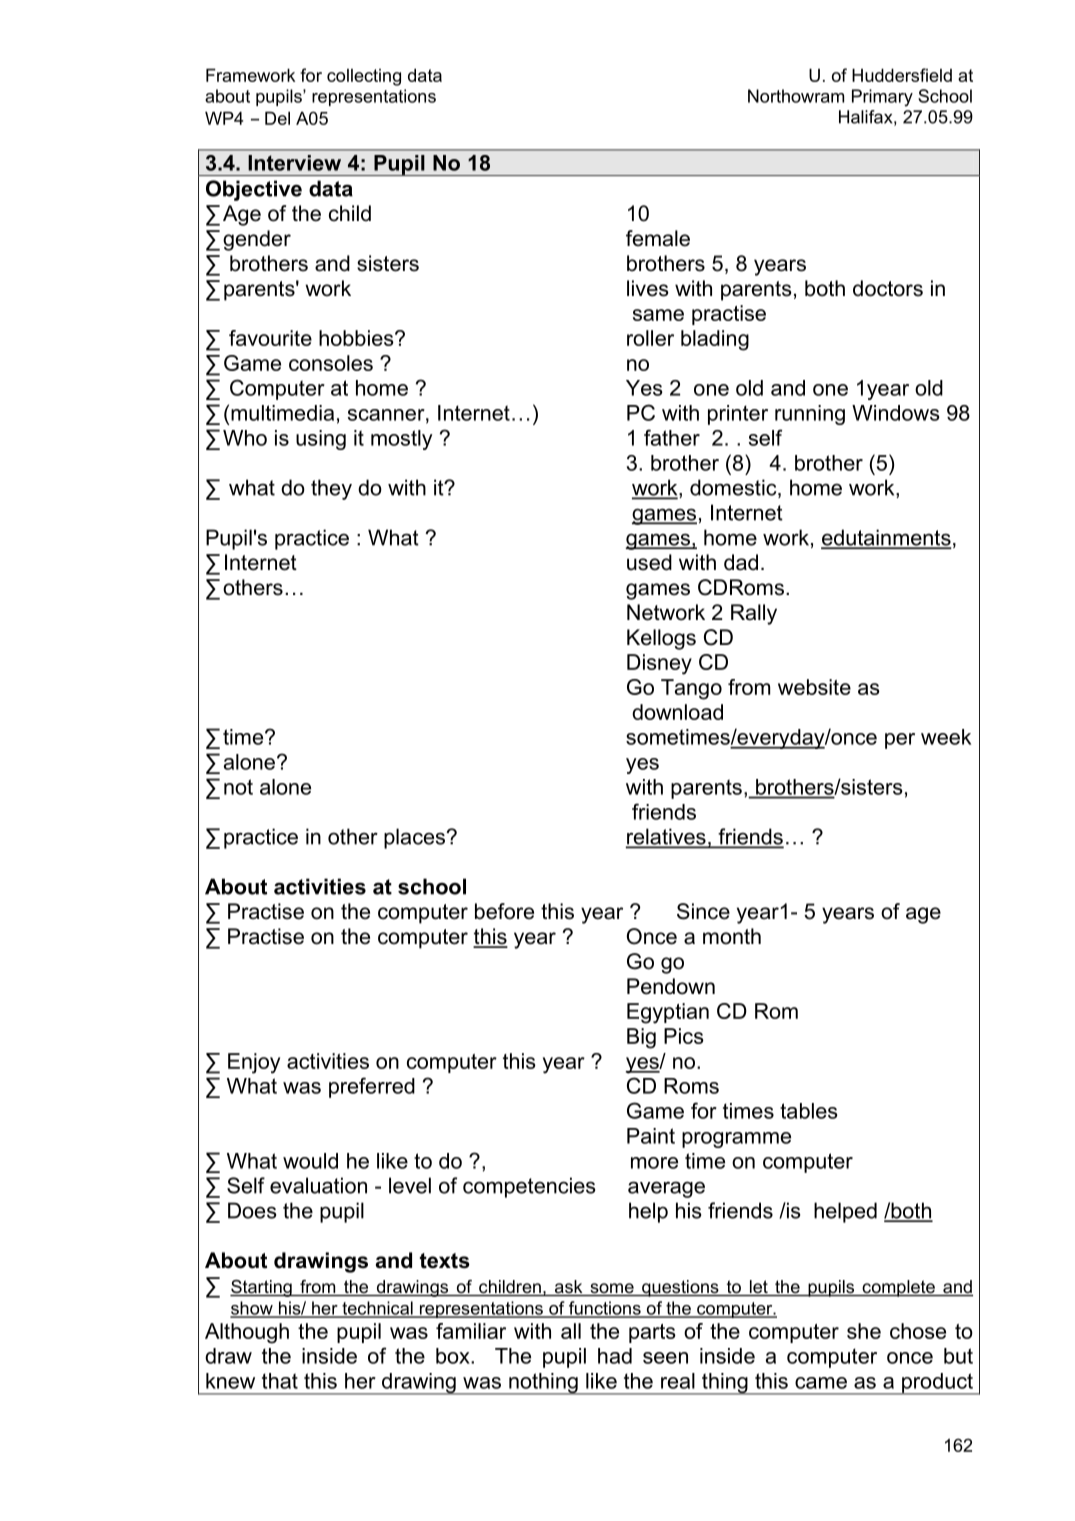 The width and height of the screenshot is (1075, 1521). I want to click on places, so click(415, 838).
